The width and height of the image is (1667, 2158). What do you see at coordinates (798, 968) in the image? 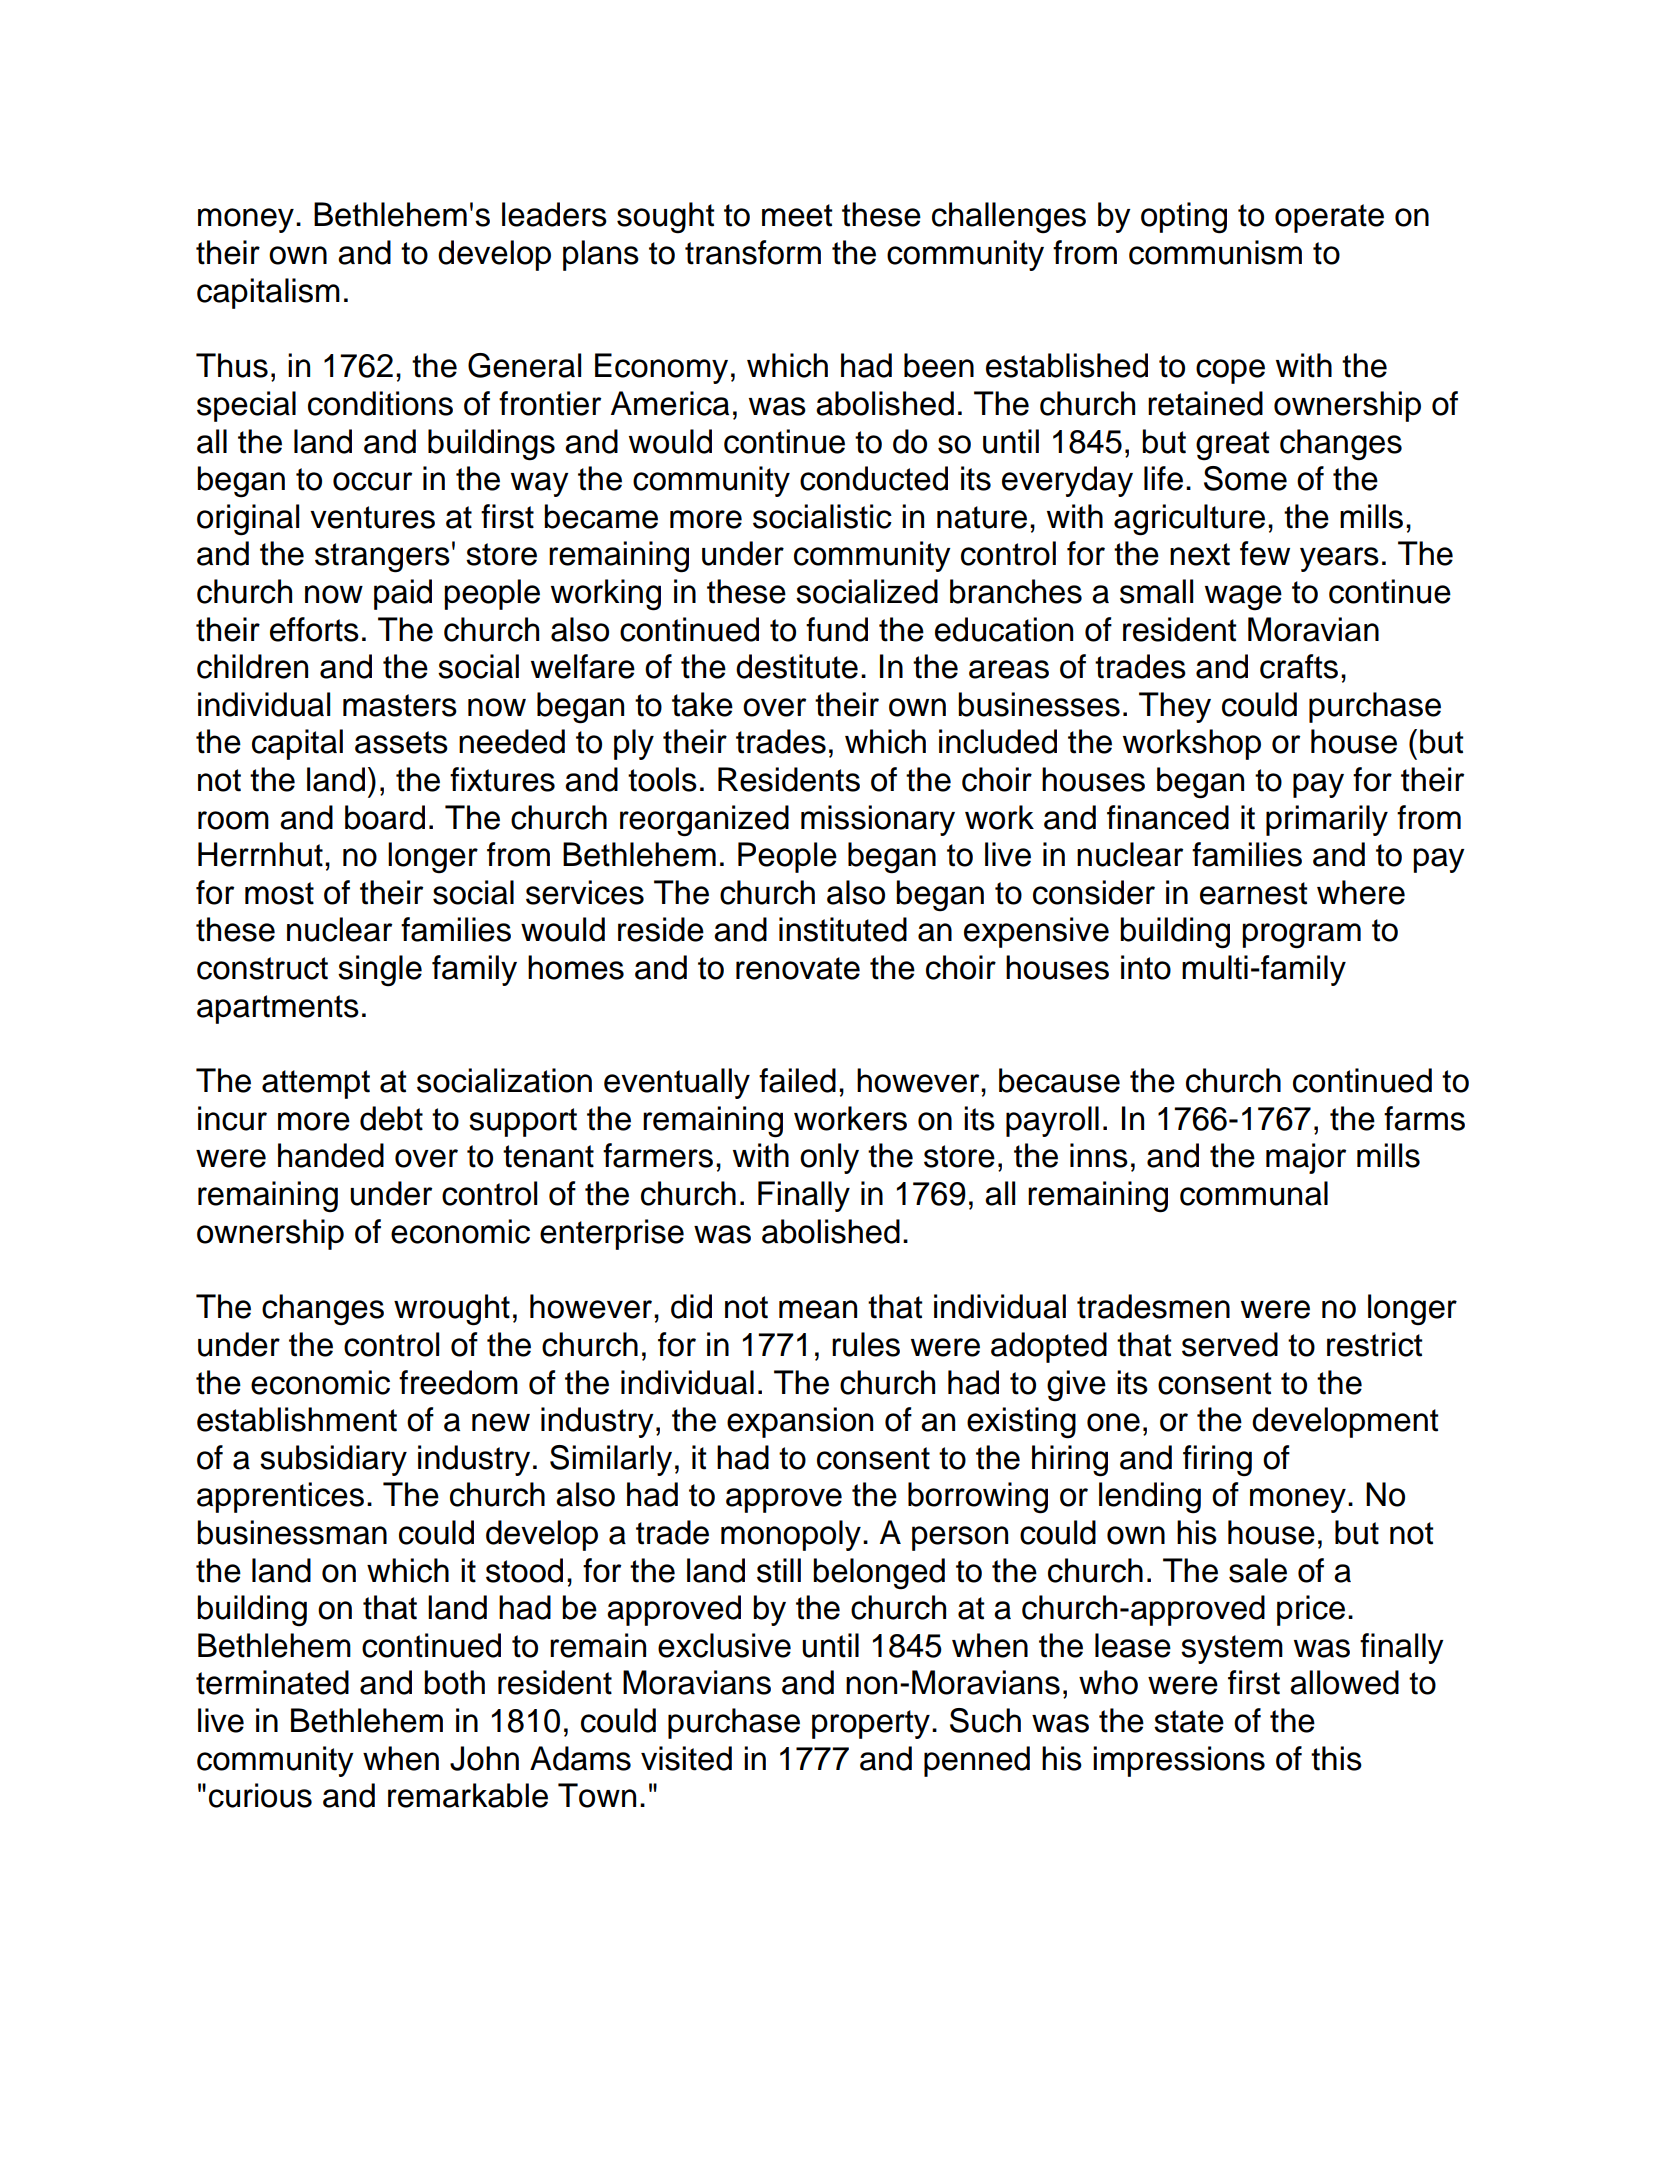
I see `renovate` at bounding box center [798, 968].
